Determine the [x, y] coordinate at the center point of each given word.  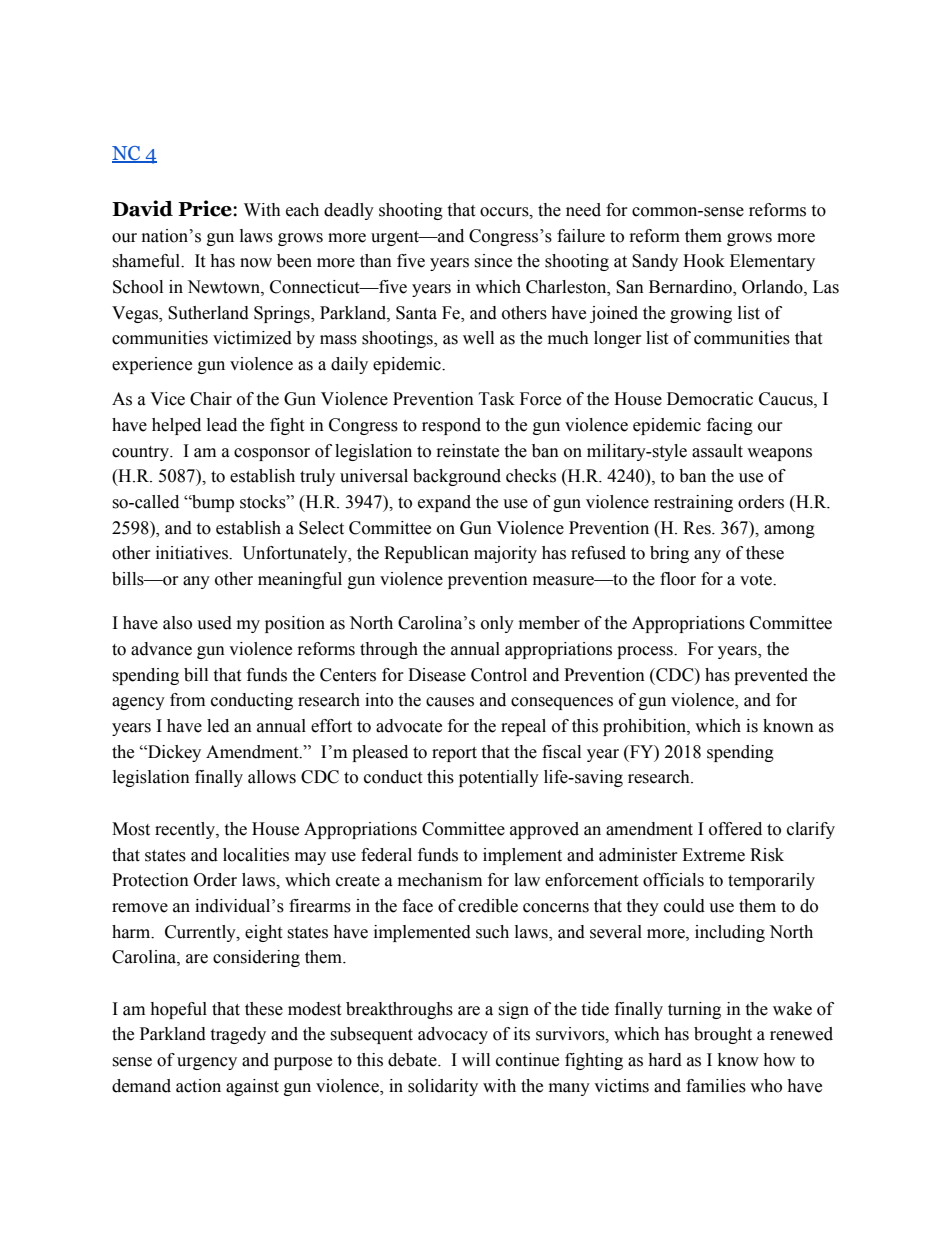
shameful [147, 261]
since [493, 261]
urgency [207, 1063]
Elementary [772, 262]
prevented [771, 676]
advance [161, 649]
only [497, 624]
